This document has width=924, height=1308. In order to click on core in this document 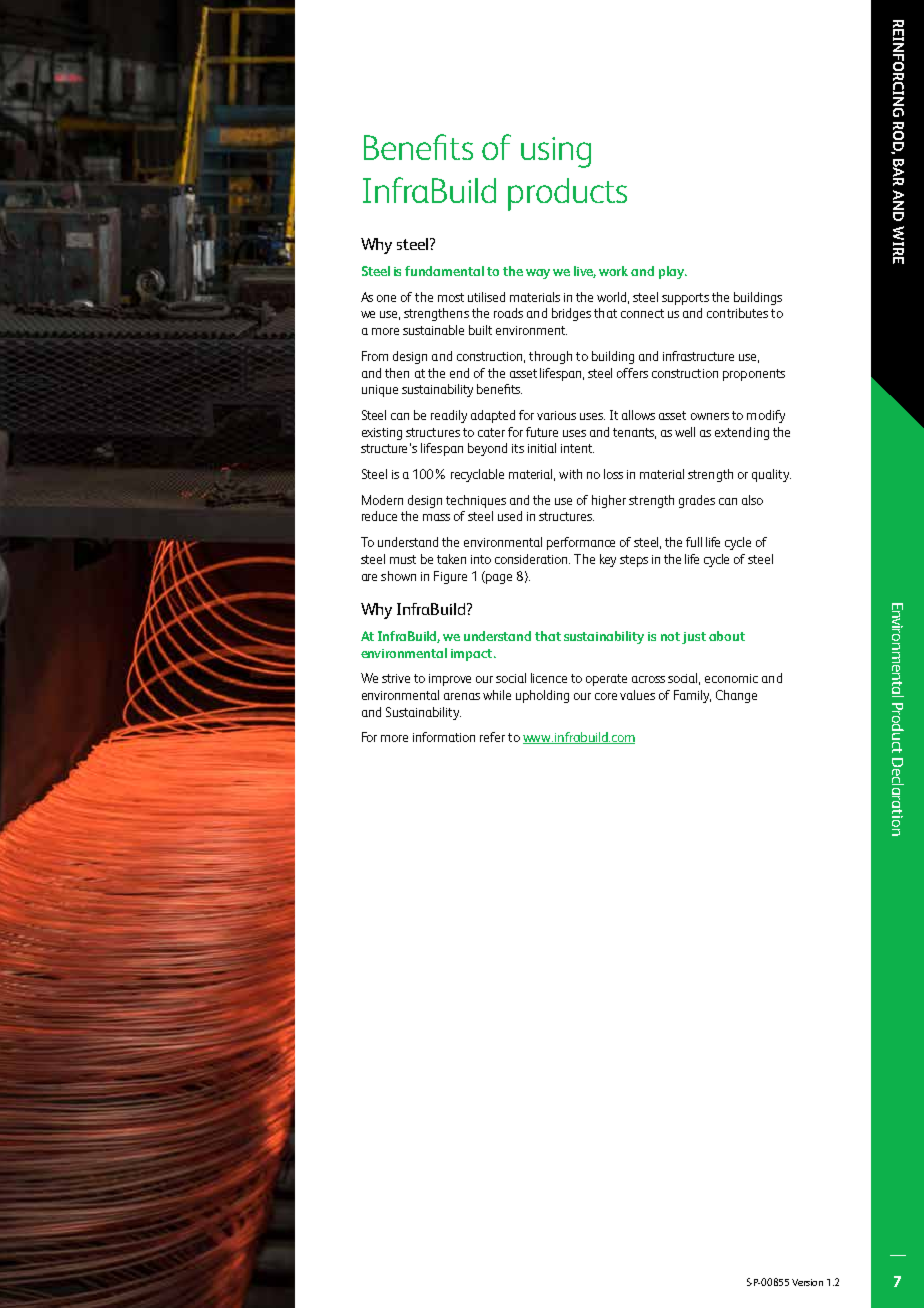, I will do `click(606, 696)`.
